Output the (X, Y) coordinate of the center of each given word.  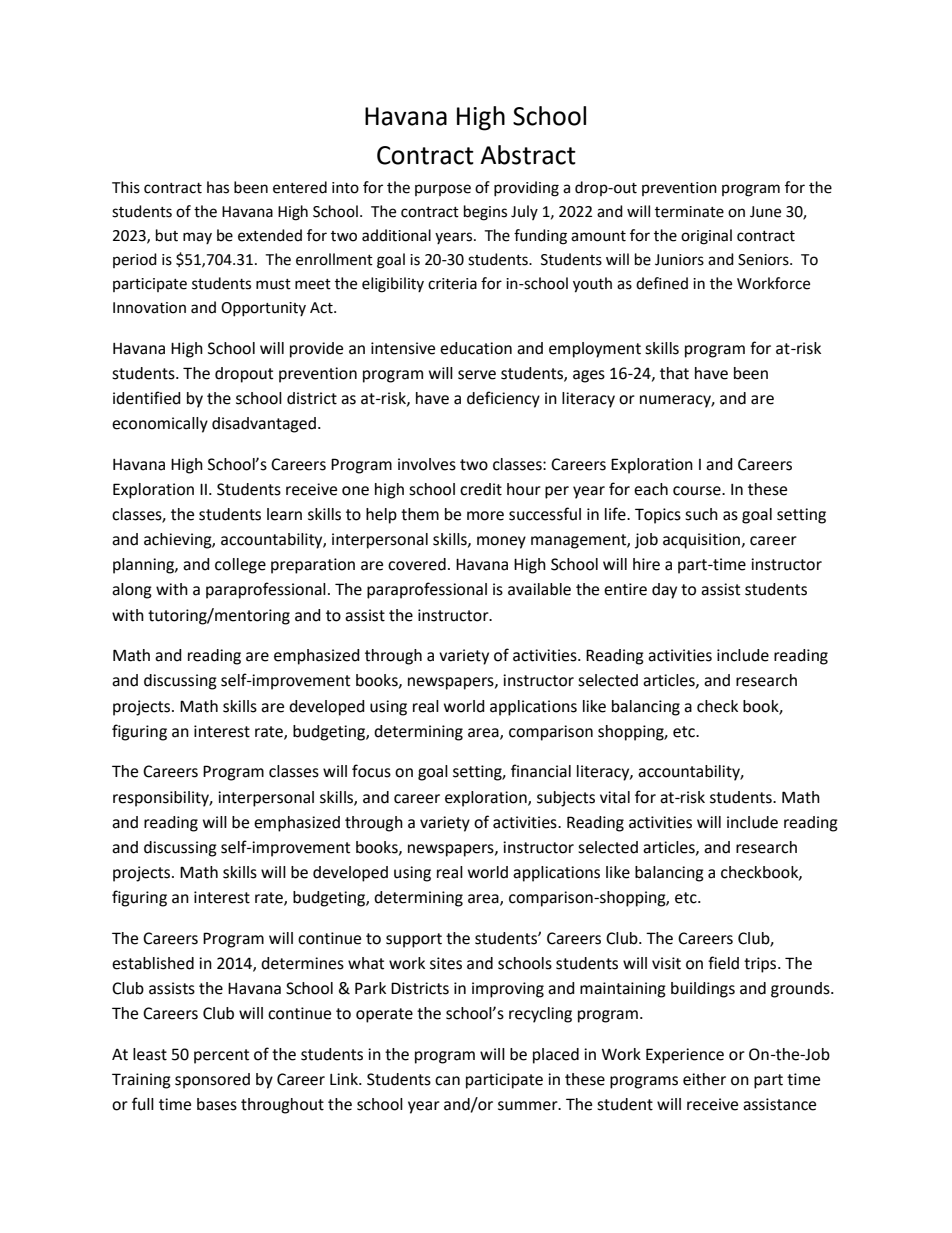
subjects (566, 799)
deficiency (503, 399)
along (132, 591)
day (664, 591)
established (153, 963)
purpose (443, 190)
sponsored (212, 1081)
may (197, 238)
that (674, 373)
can (447, 1081)
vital (615, 797)
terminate (689, 212)
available (539, 589)
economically (160, 425)
